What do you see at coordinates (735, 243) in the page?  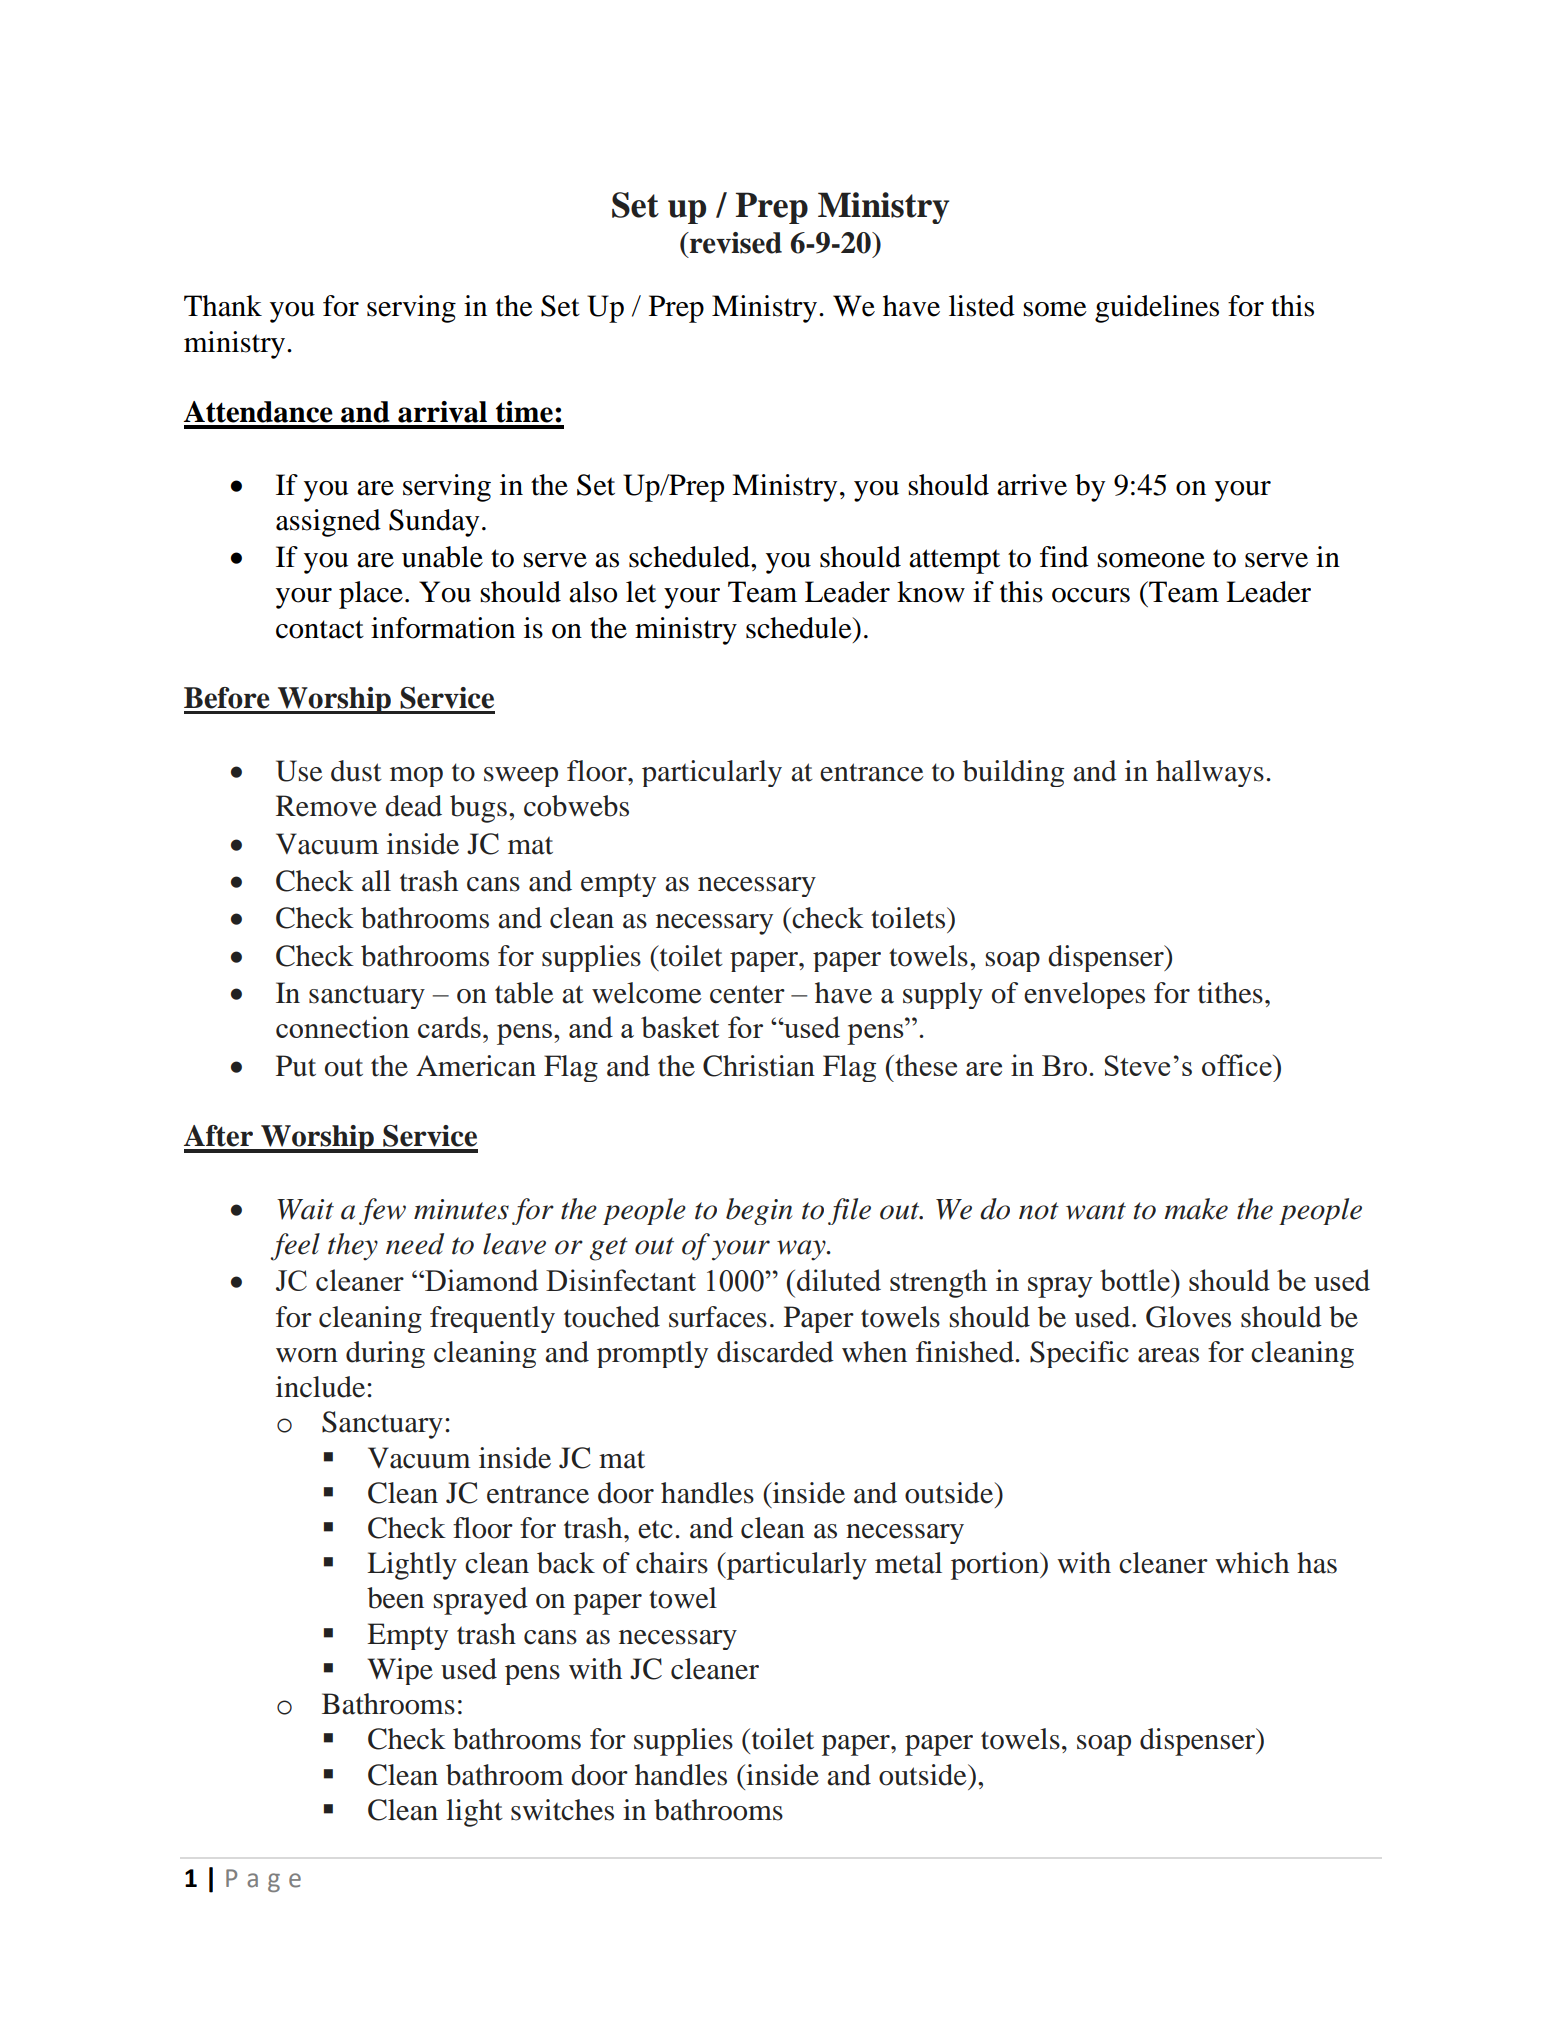 I see `revised` at bounding box center [735, 243].
